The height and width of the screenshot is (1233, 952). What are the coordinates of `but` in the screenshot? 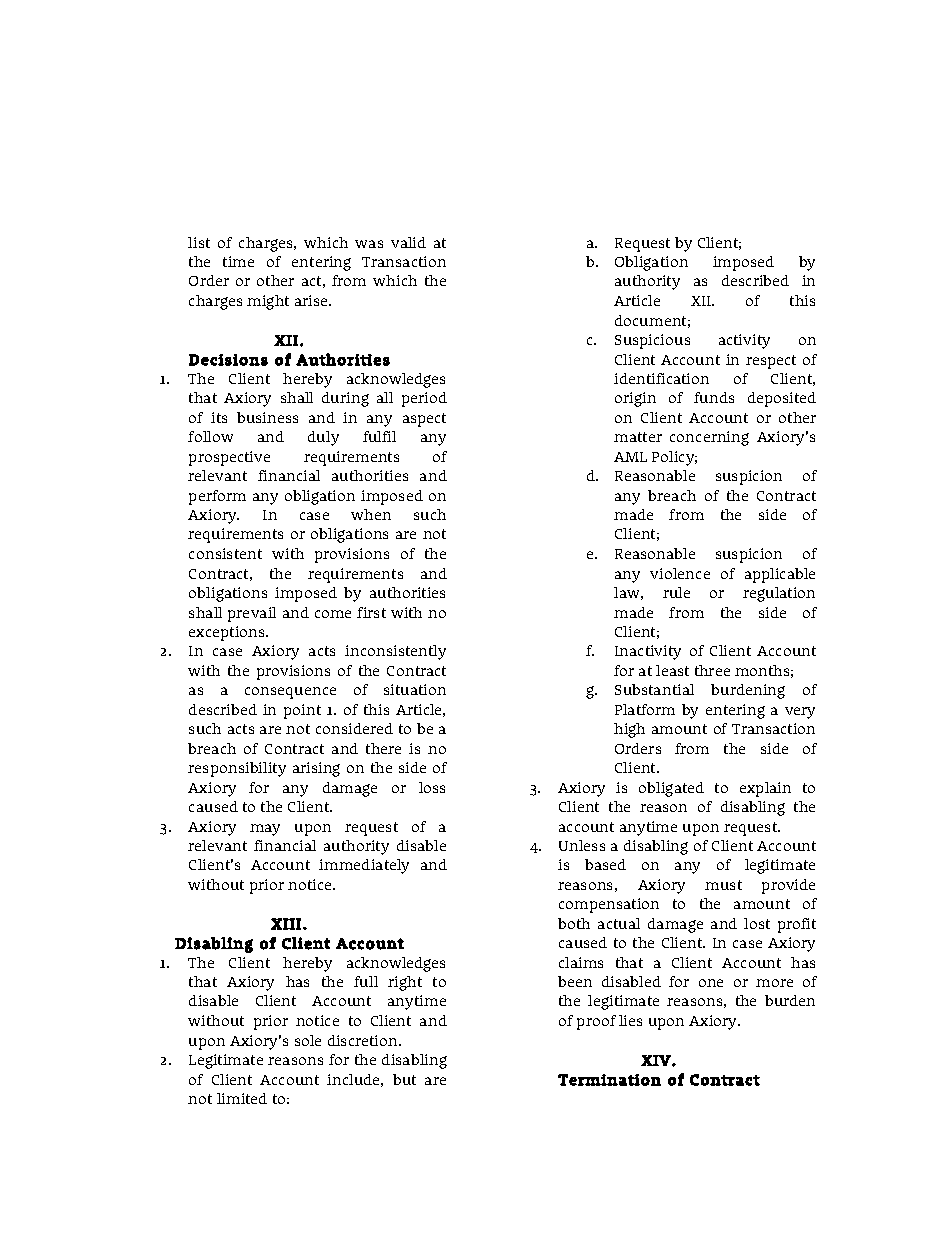 It's located at (404, 1079).
